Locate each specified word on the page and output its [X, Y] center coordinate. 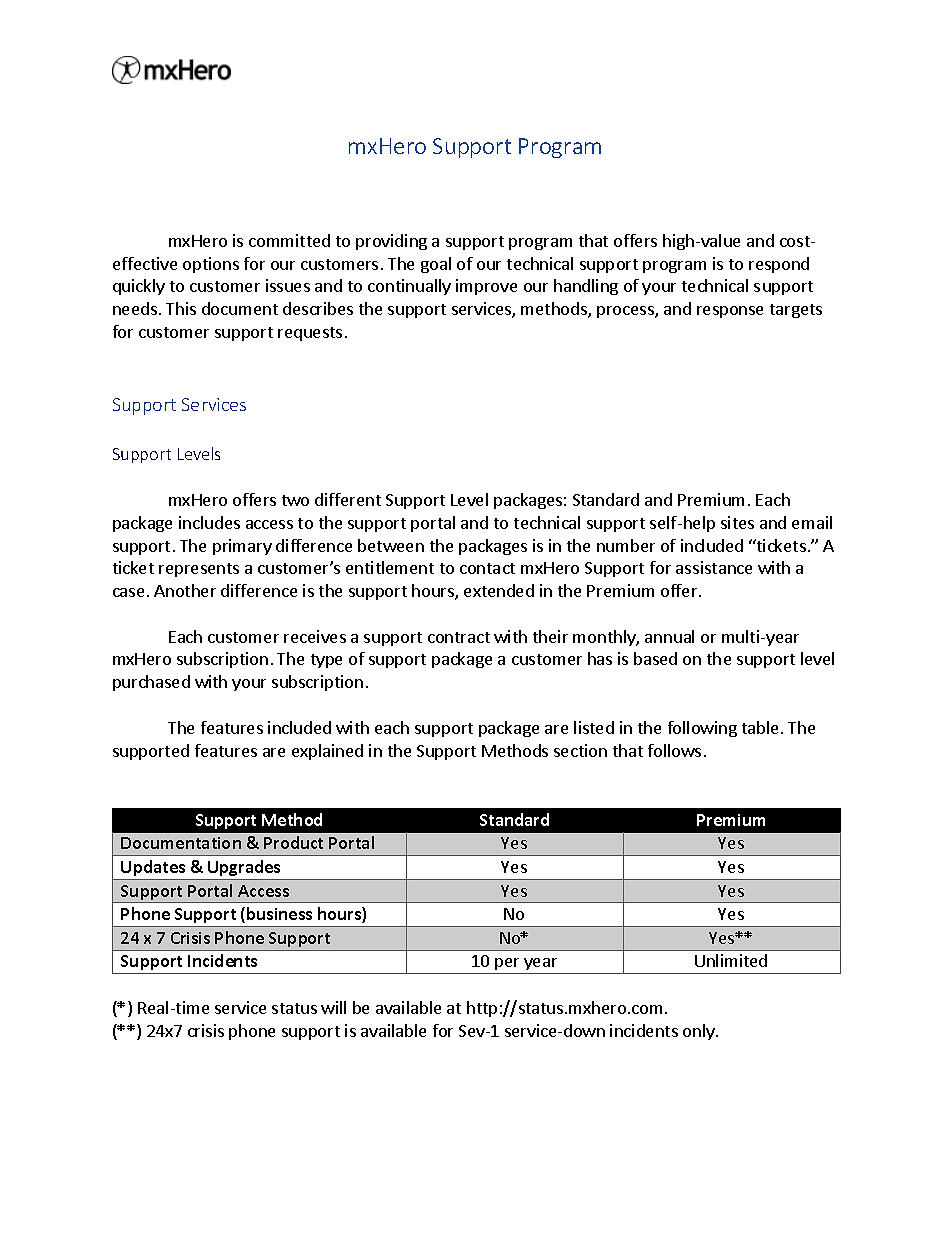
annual [669, 636]
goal [436, 265]
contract [459, 637]
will [333, 1007]
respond [779, 265]
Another [185, 590]
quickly [139, 287]
